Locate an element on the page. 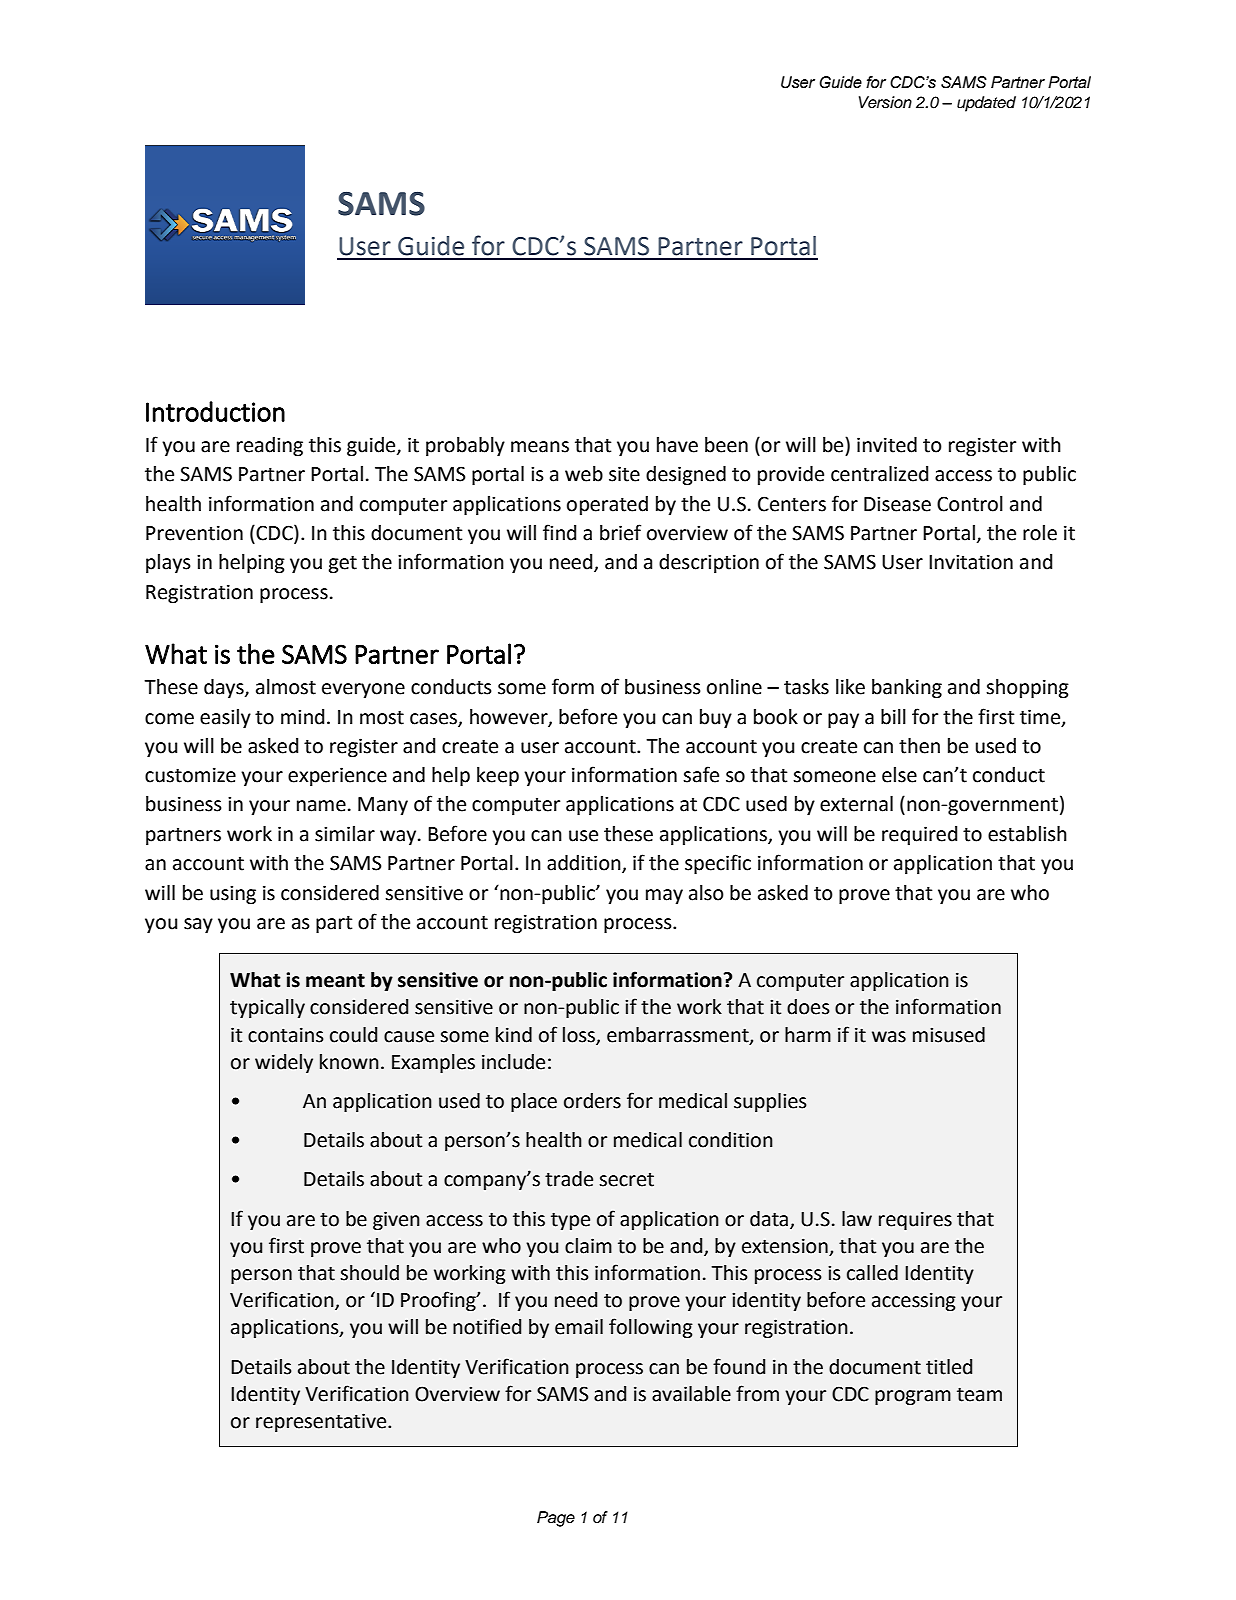 This document has height=1600, width=1236. Version is located at coordinates (885, 102).
